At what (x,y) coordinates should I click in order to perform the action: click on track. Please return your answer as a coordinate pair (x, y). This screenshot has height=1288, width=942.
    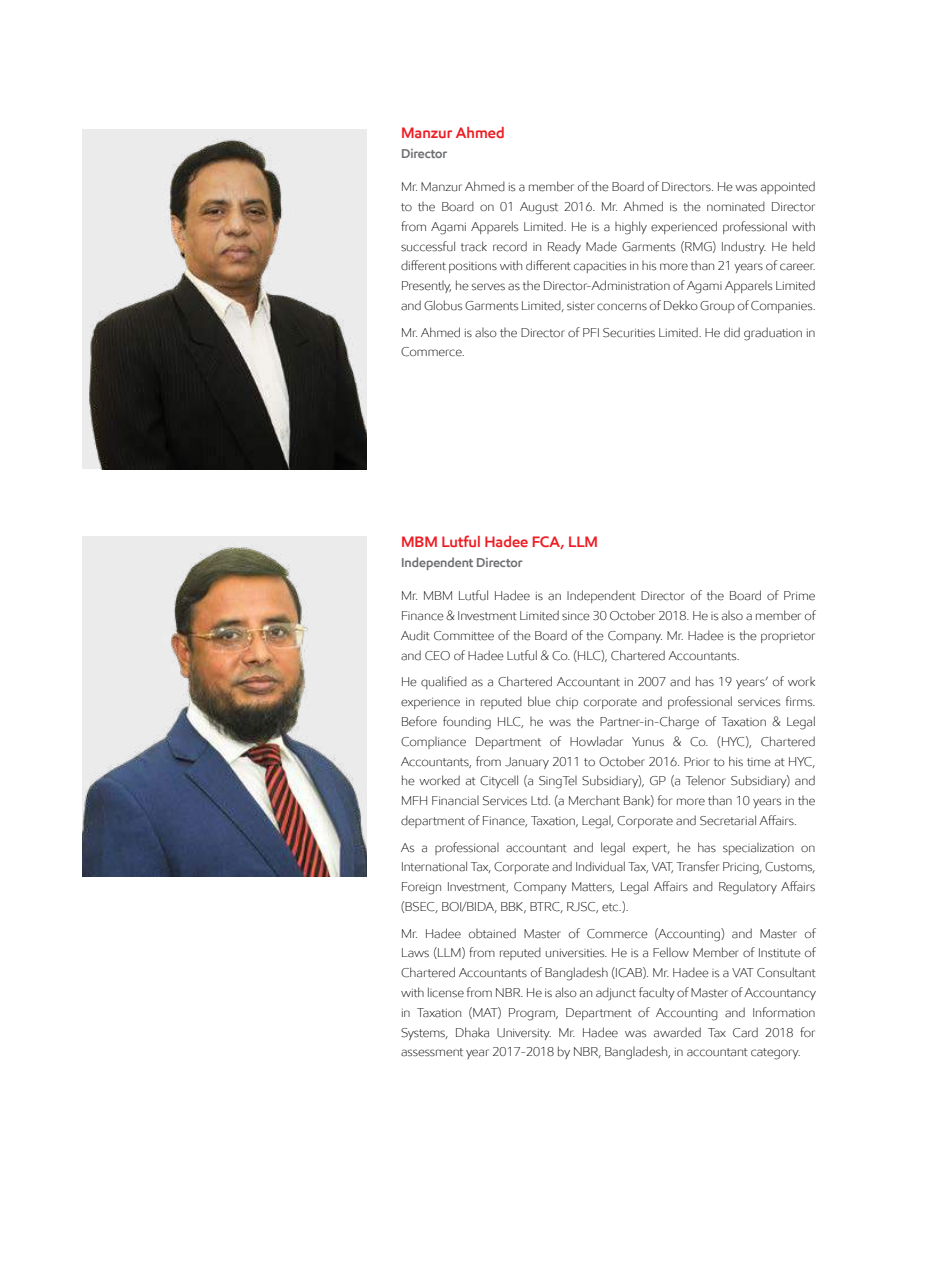
    Looking at the image, I should click on (474, 246).
